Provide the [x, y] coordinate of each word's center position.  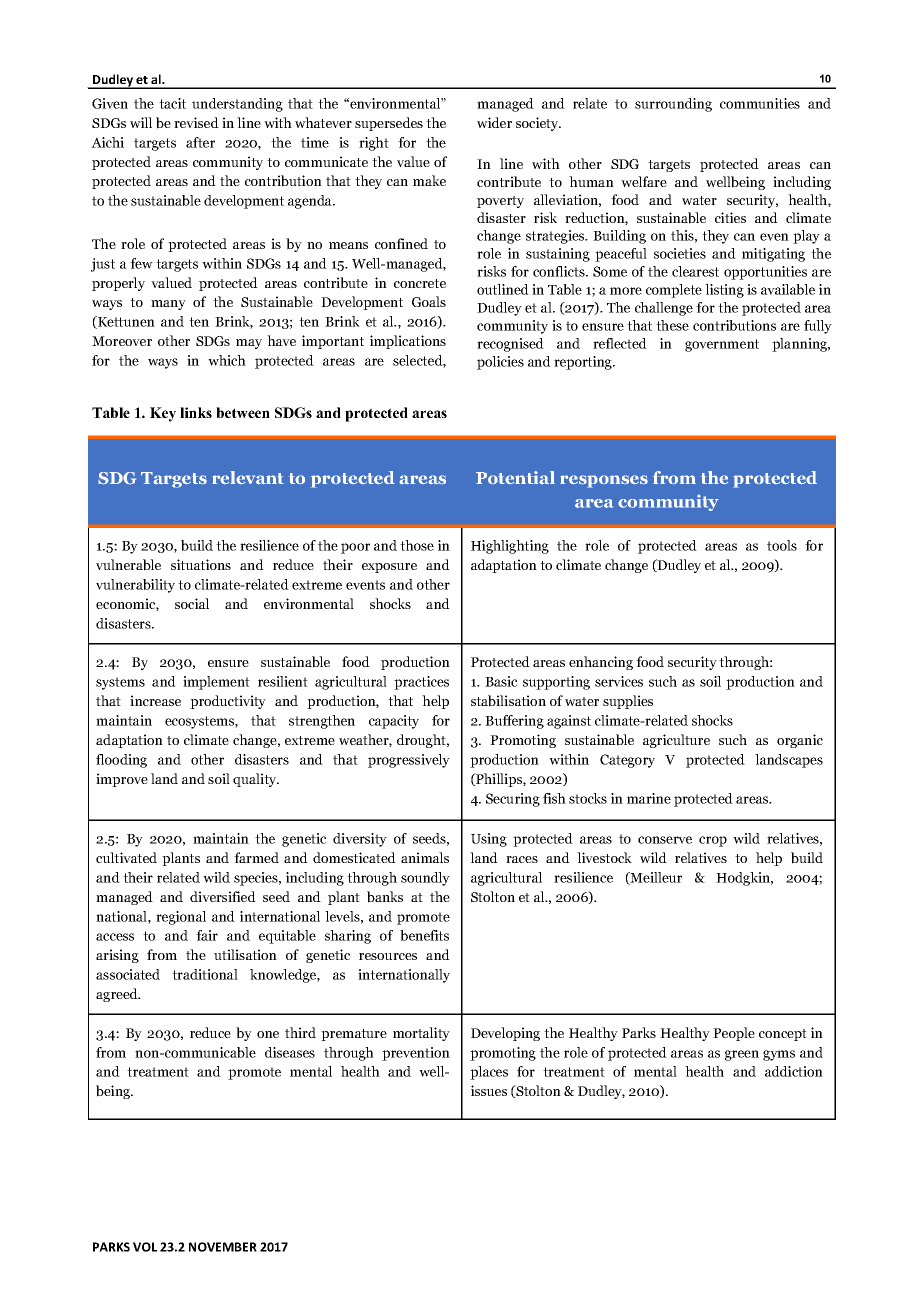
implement [216, 683]
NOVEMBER [223, 1247]
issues [489, 1090]
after [200, 142]
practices [421, 683]
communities [760, 103]
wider [494, 122]
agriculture [676, 741]
